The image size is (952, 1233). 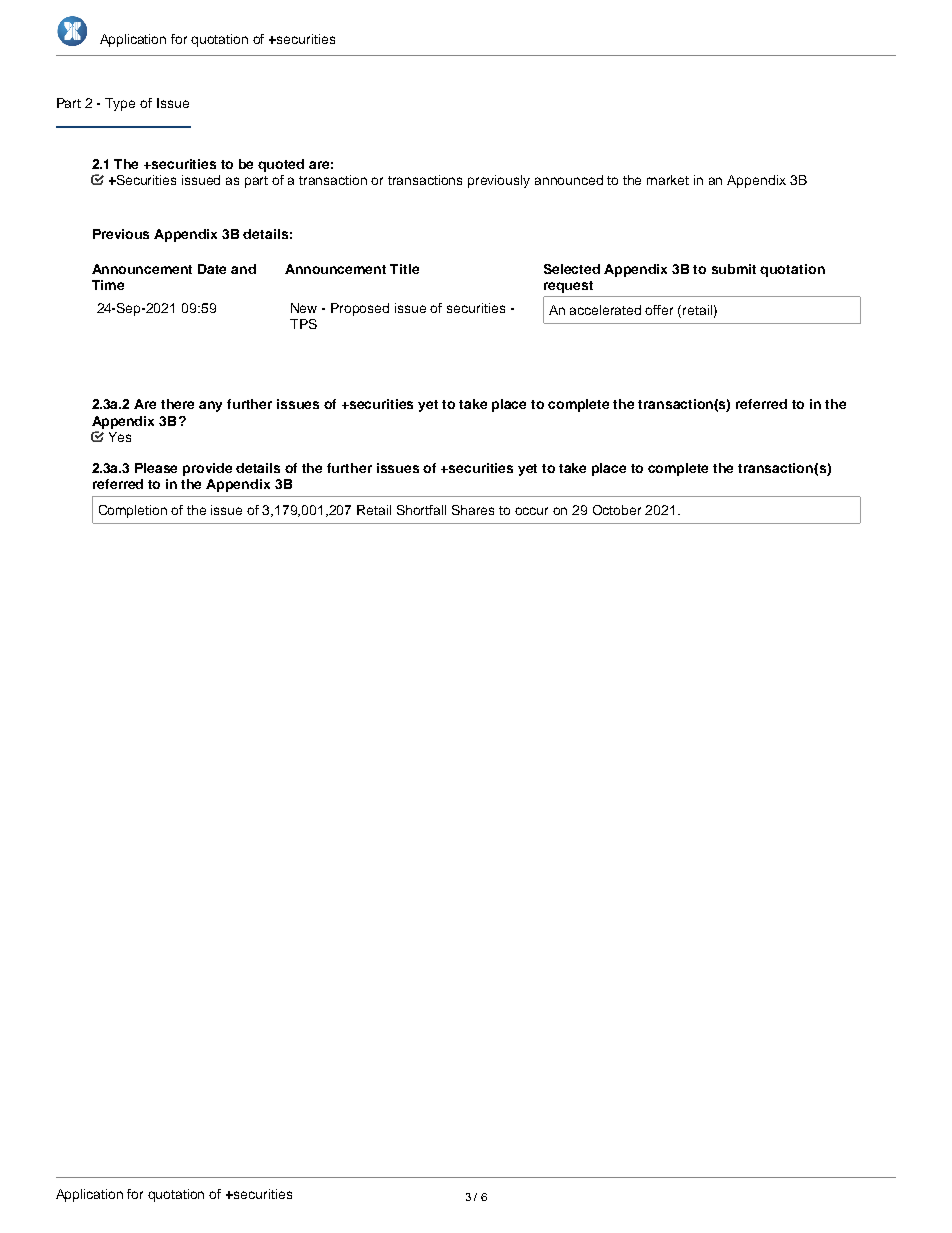 I want to click on Type, so click(x=120, y=104).
